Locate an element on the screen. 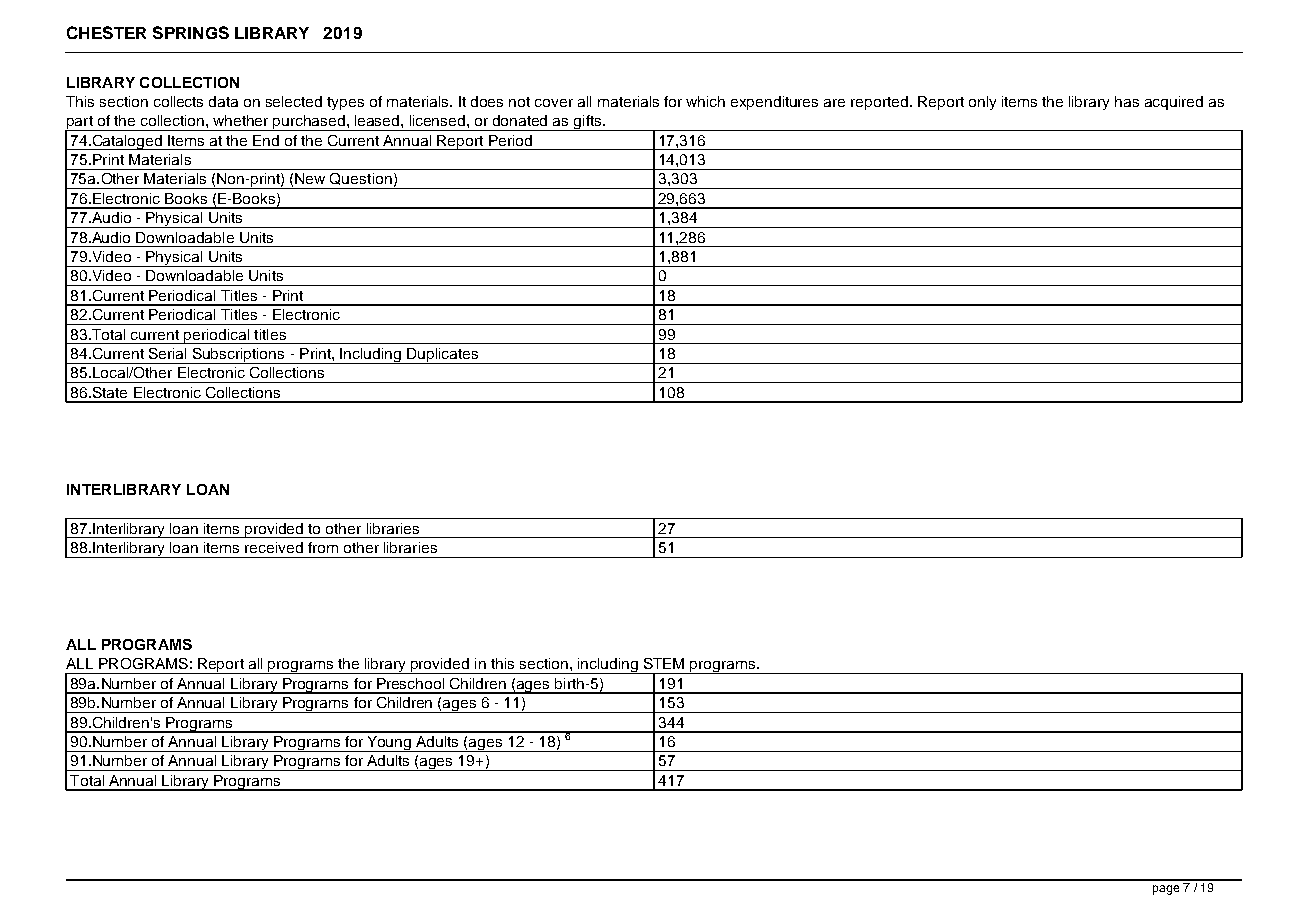 This screenshot has width=1308, height=924. Duplicates is located at coordinates (443, 356).
